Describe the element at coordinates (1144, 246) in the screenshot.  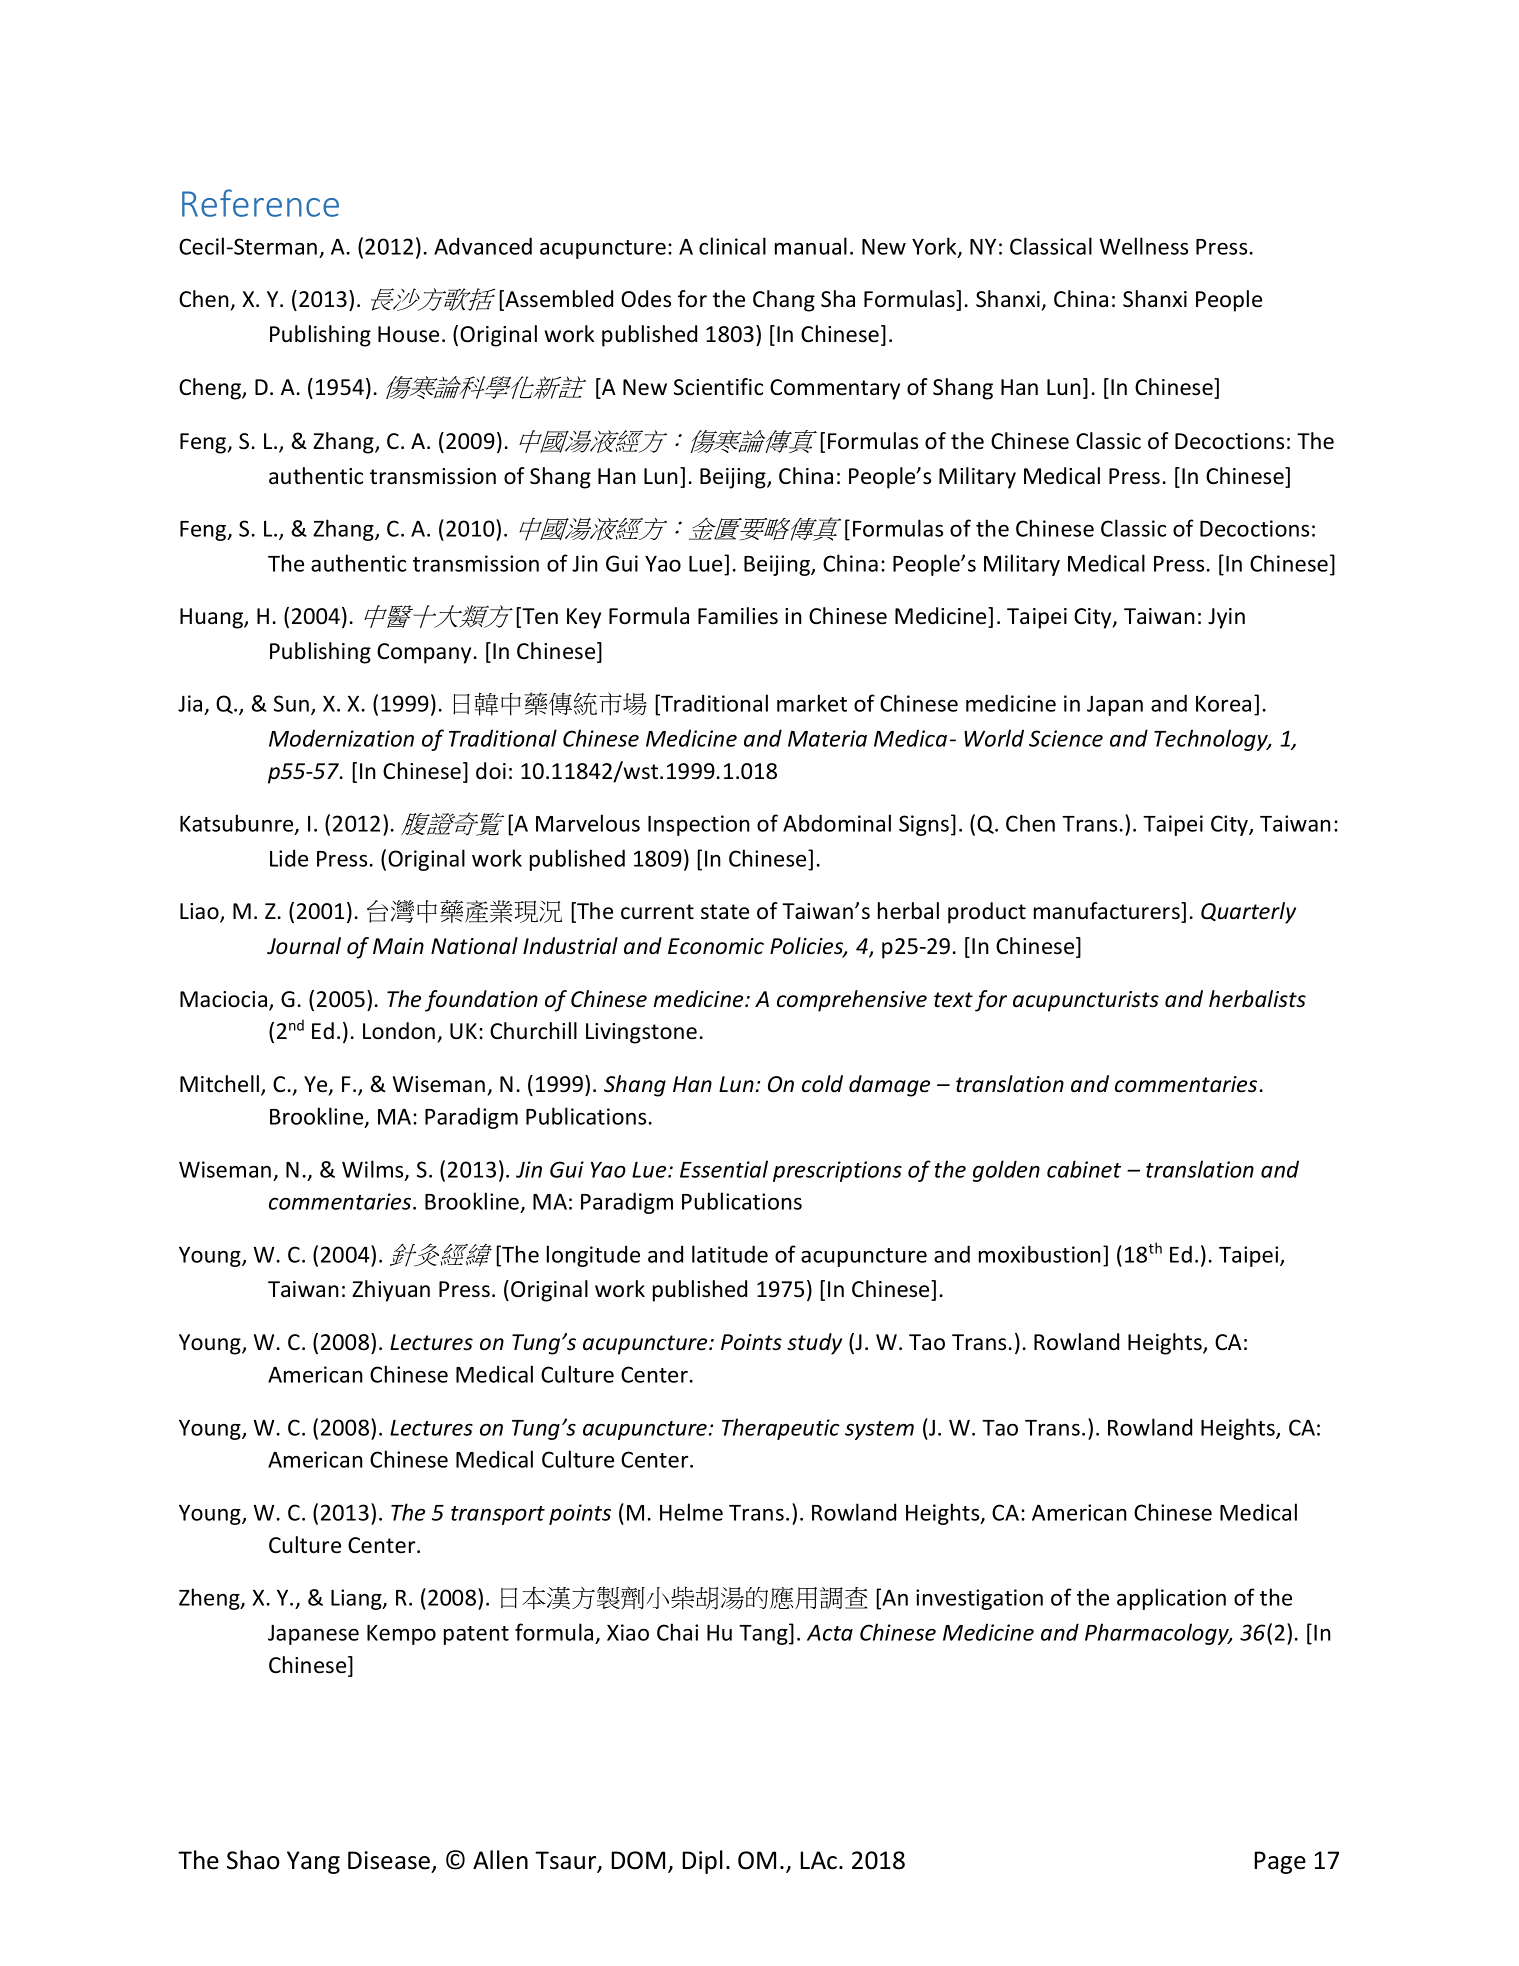
I see `Wellness` at that location.
